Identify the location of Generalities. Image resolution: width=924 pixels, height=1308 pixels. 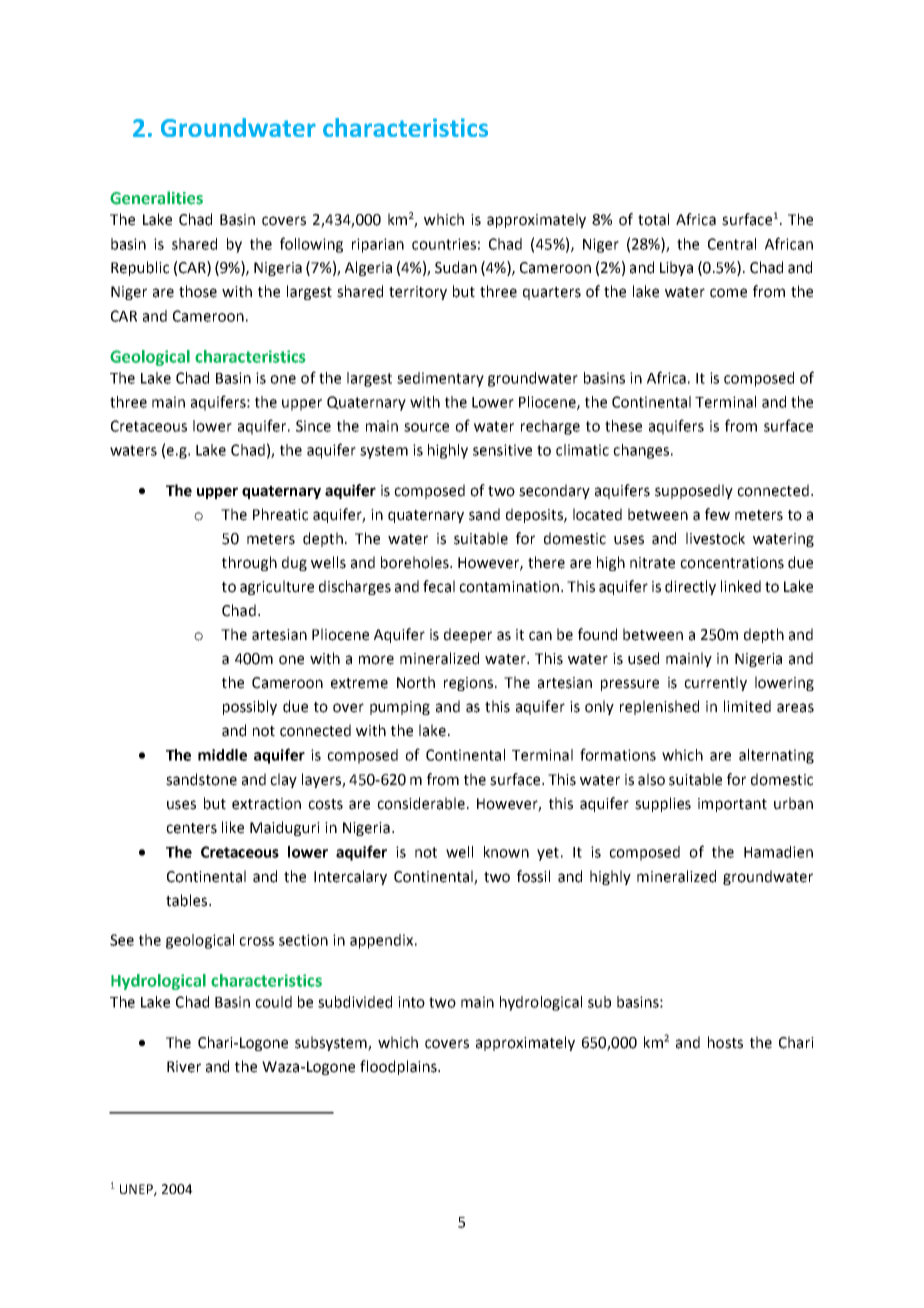
(156, 198).
